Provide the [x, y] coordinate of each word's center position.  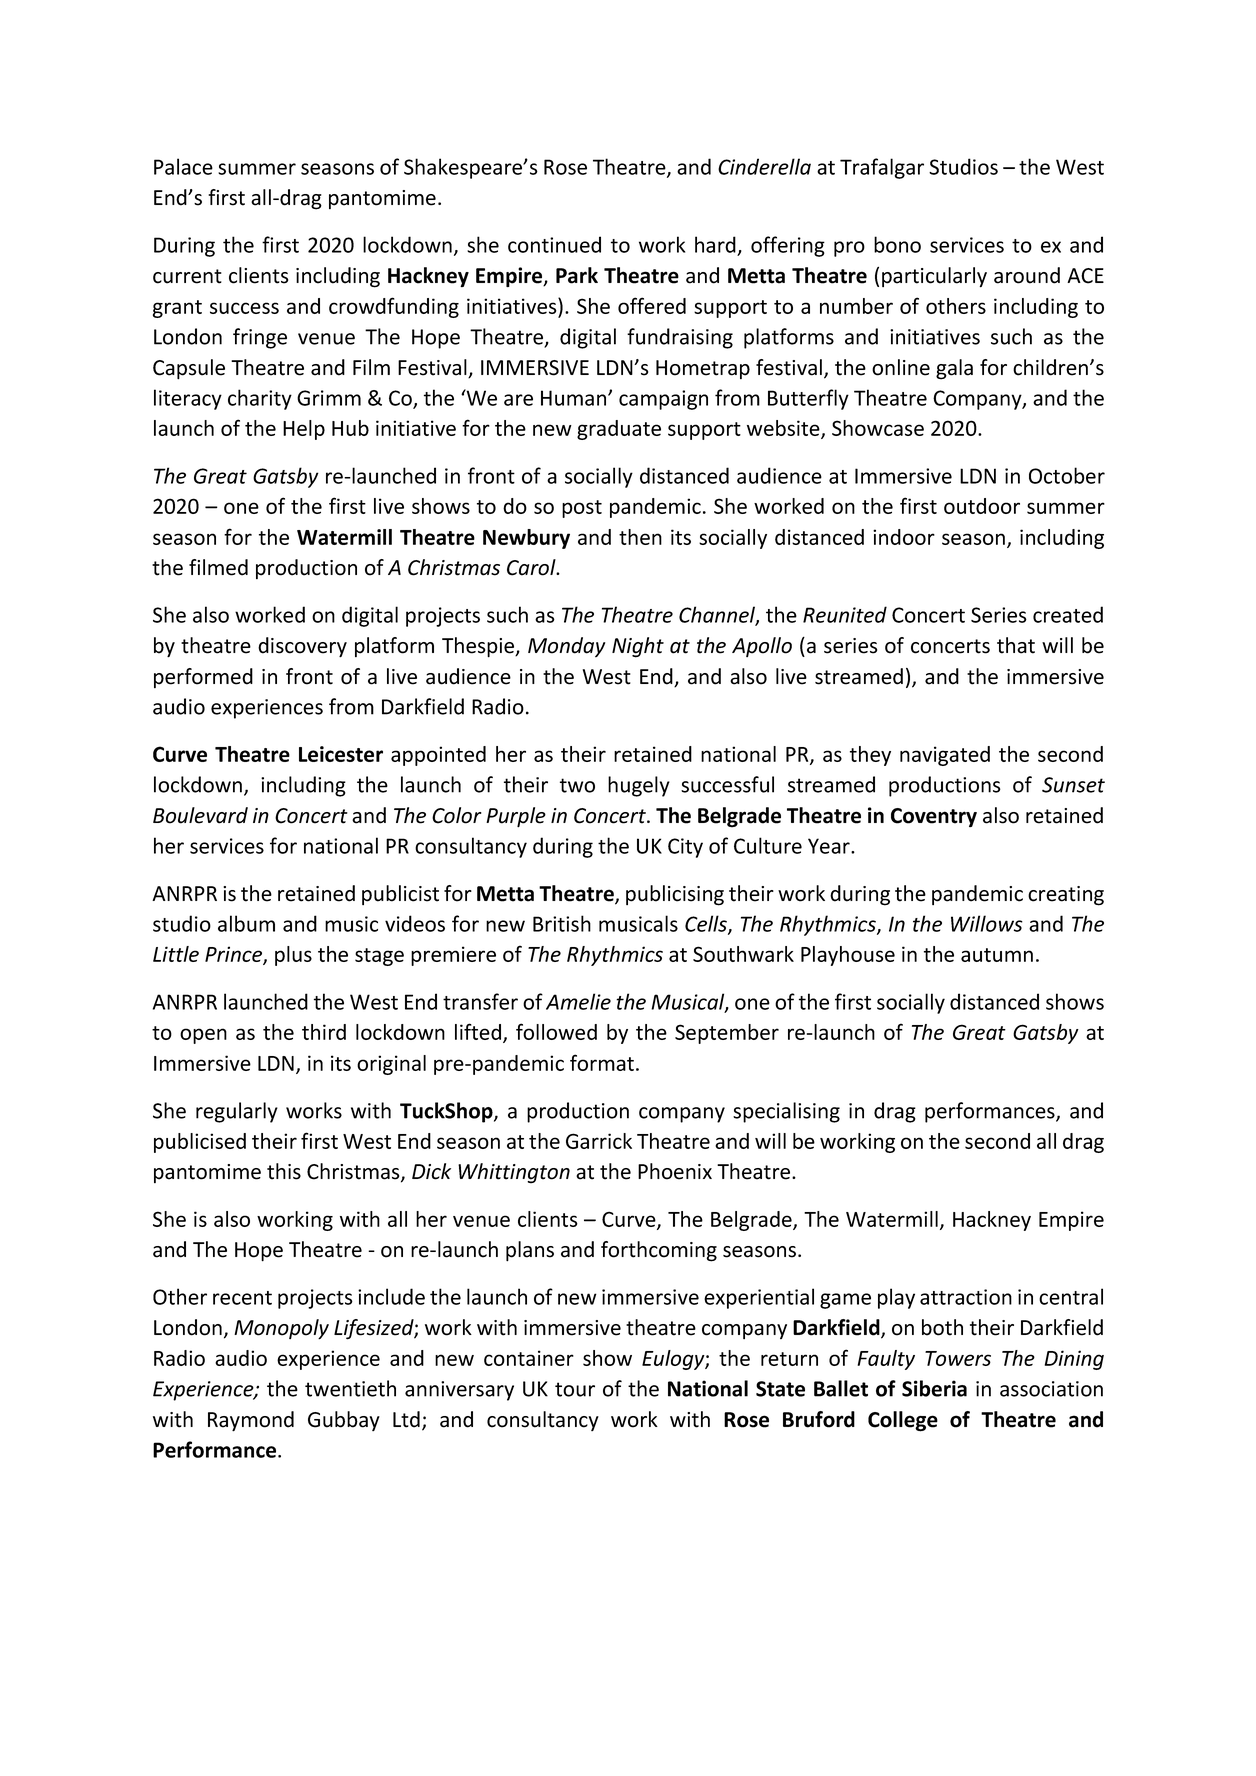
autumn [997, 955]
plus [293, 956]
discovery [302, 647]
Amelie [578, 1001]
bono [897, 244]
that [1016, 645]
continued [554, 244]
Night [638, 647]
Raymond [251, 1421]
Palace [183, 166]
